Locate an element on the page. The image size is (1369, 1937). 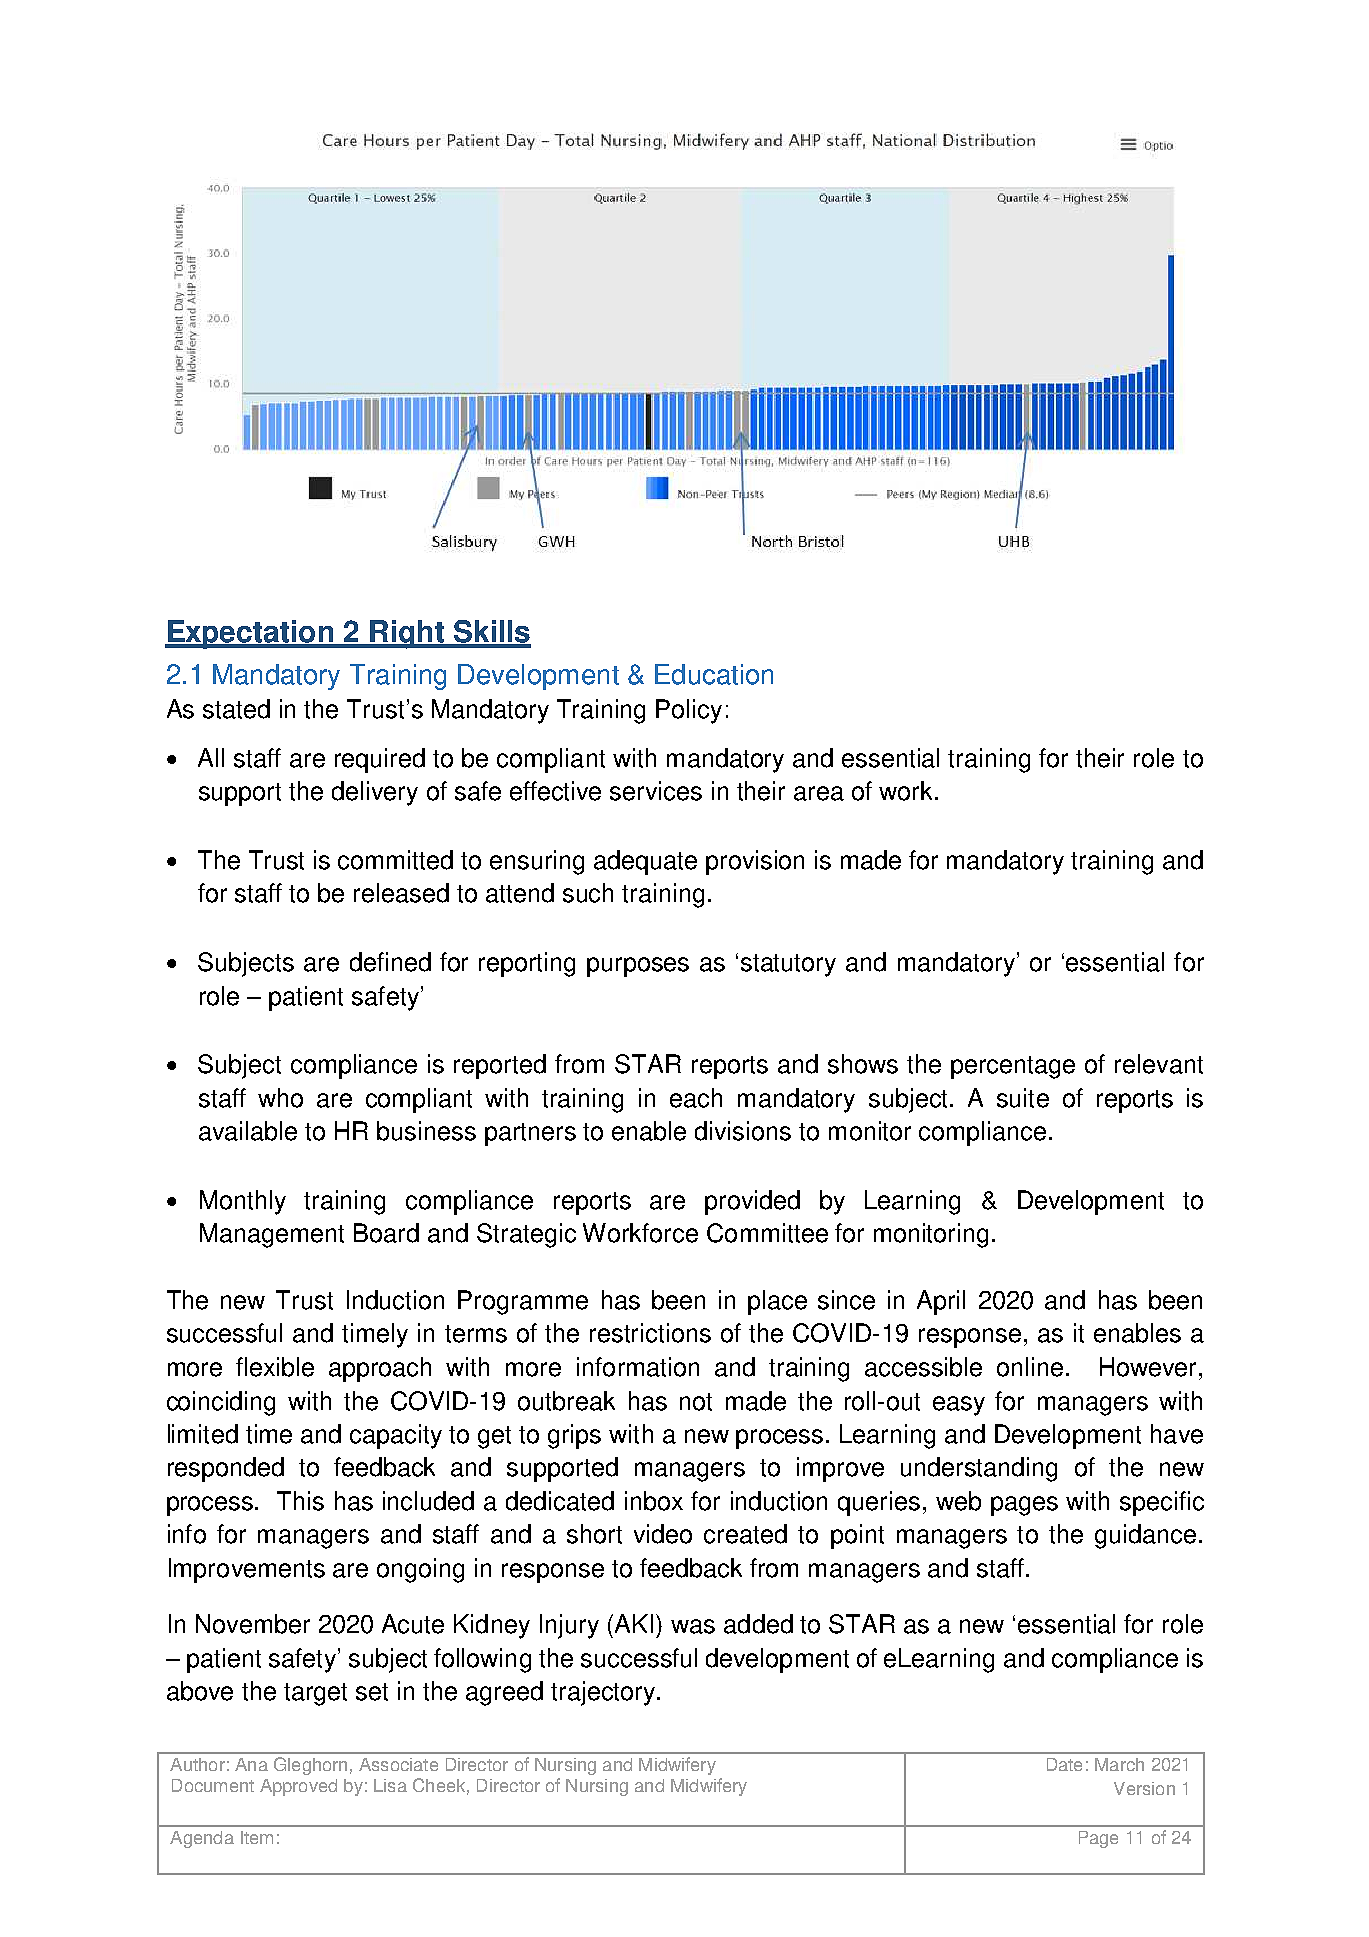
Education is located at coordinates (714, 674).
